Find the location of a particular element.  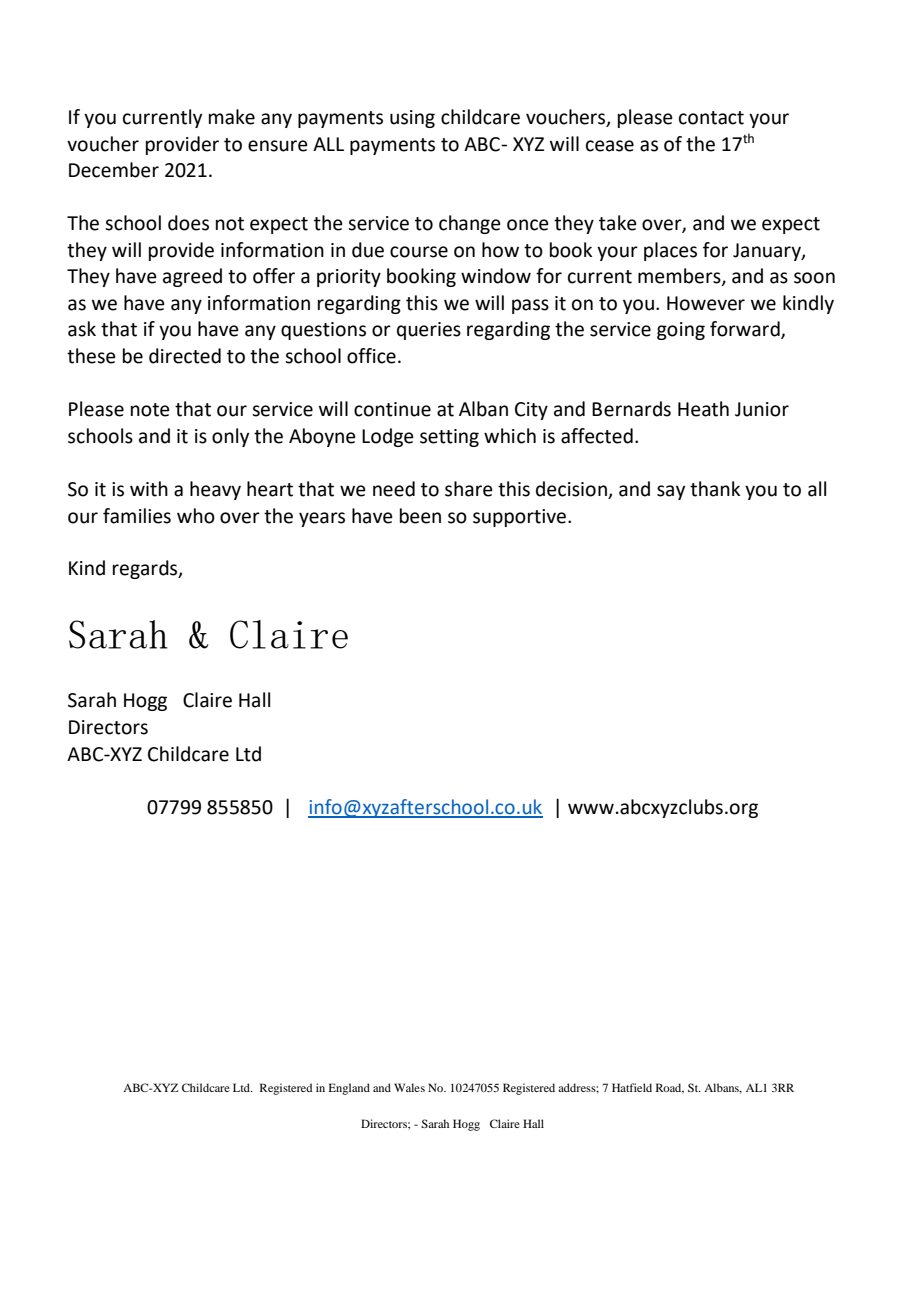

England is located at coordinates (349, 1089).
